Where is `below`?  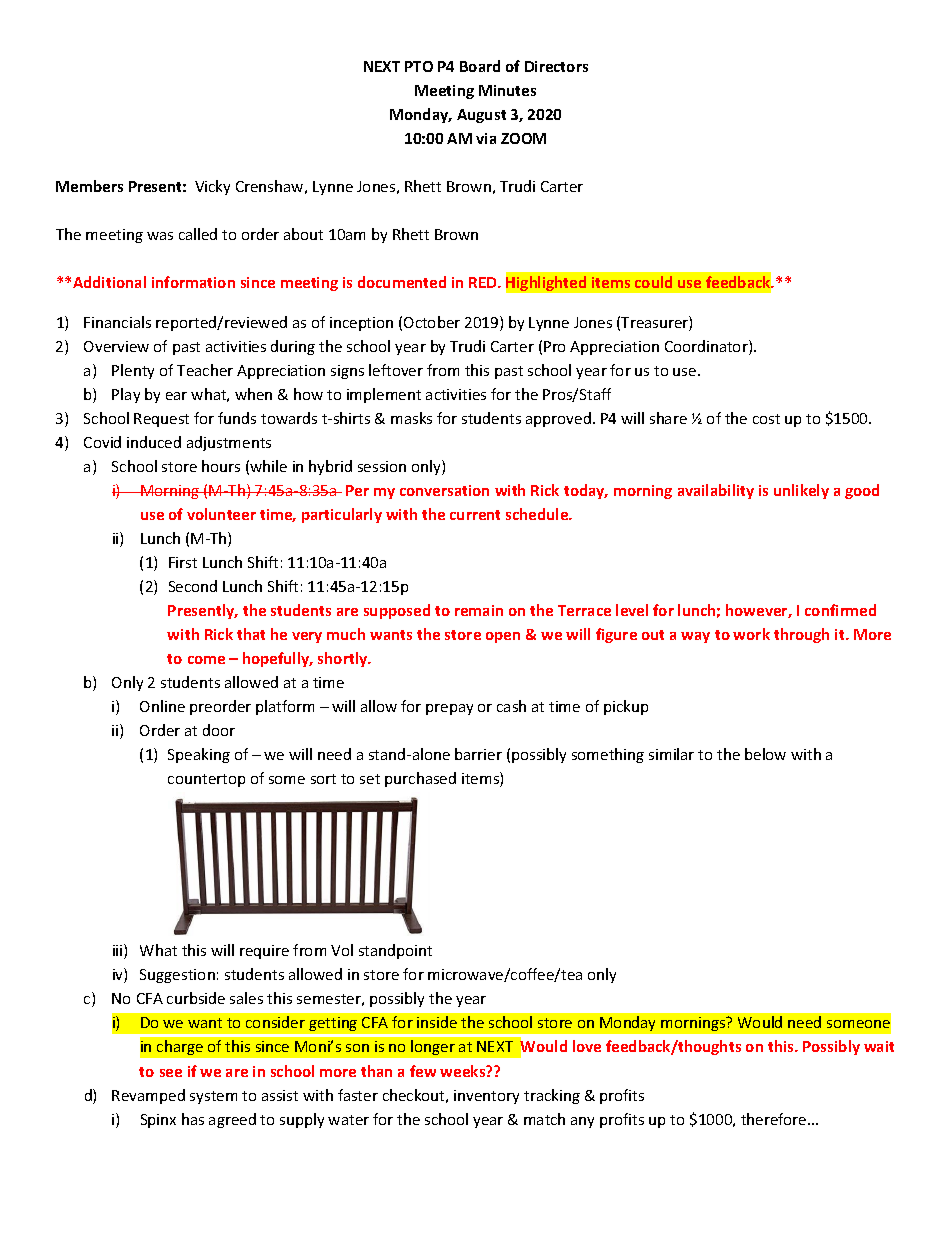
below is located at coordinates (765, 754).
